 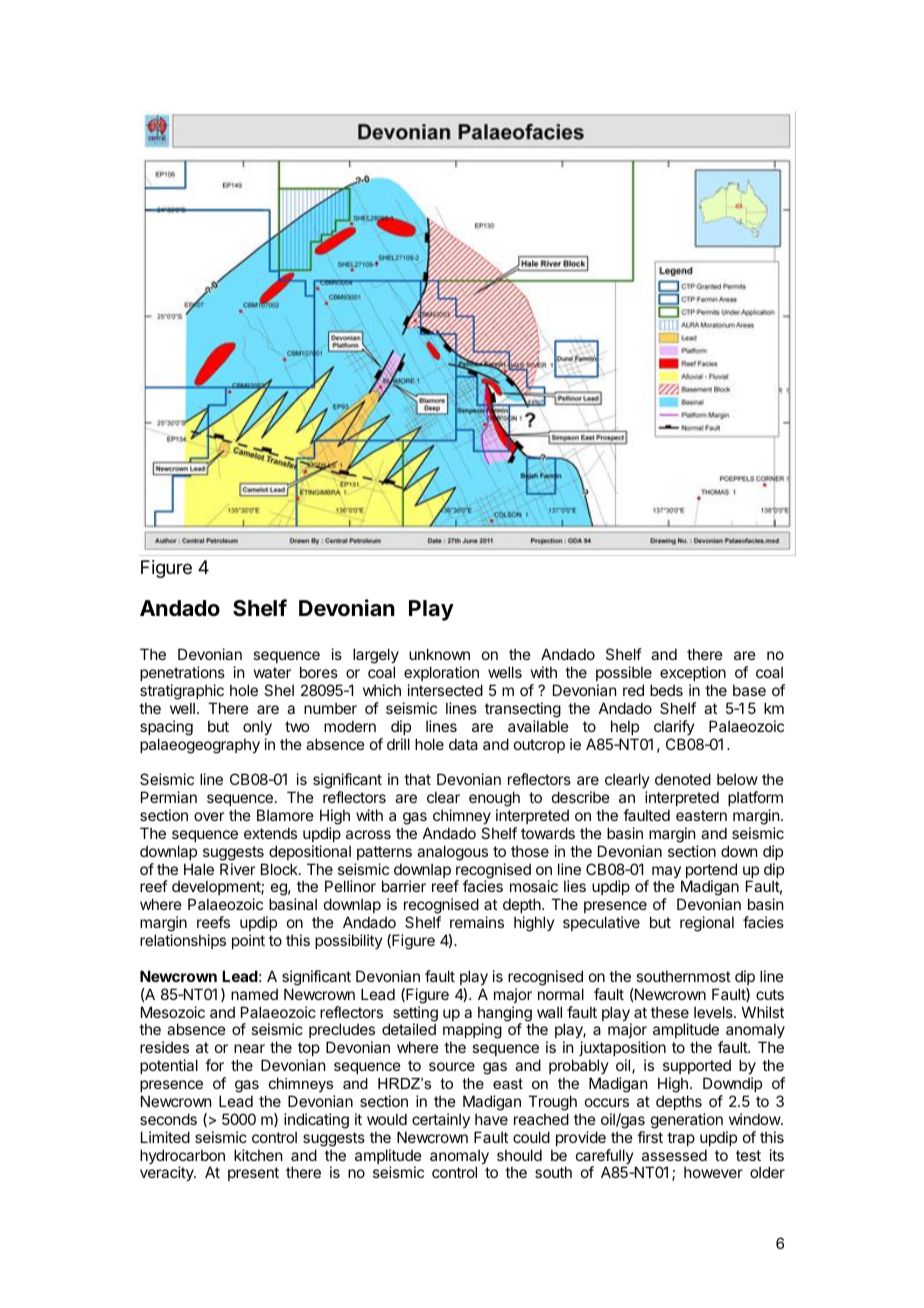 What do you see at coordinates (693, 673) in the image?
I see `exception` at bounding box center [693, 673].
